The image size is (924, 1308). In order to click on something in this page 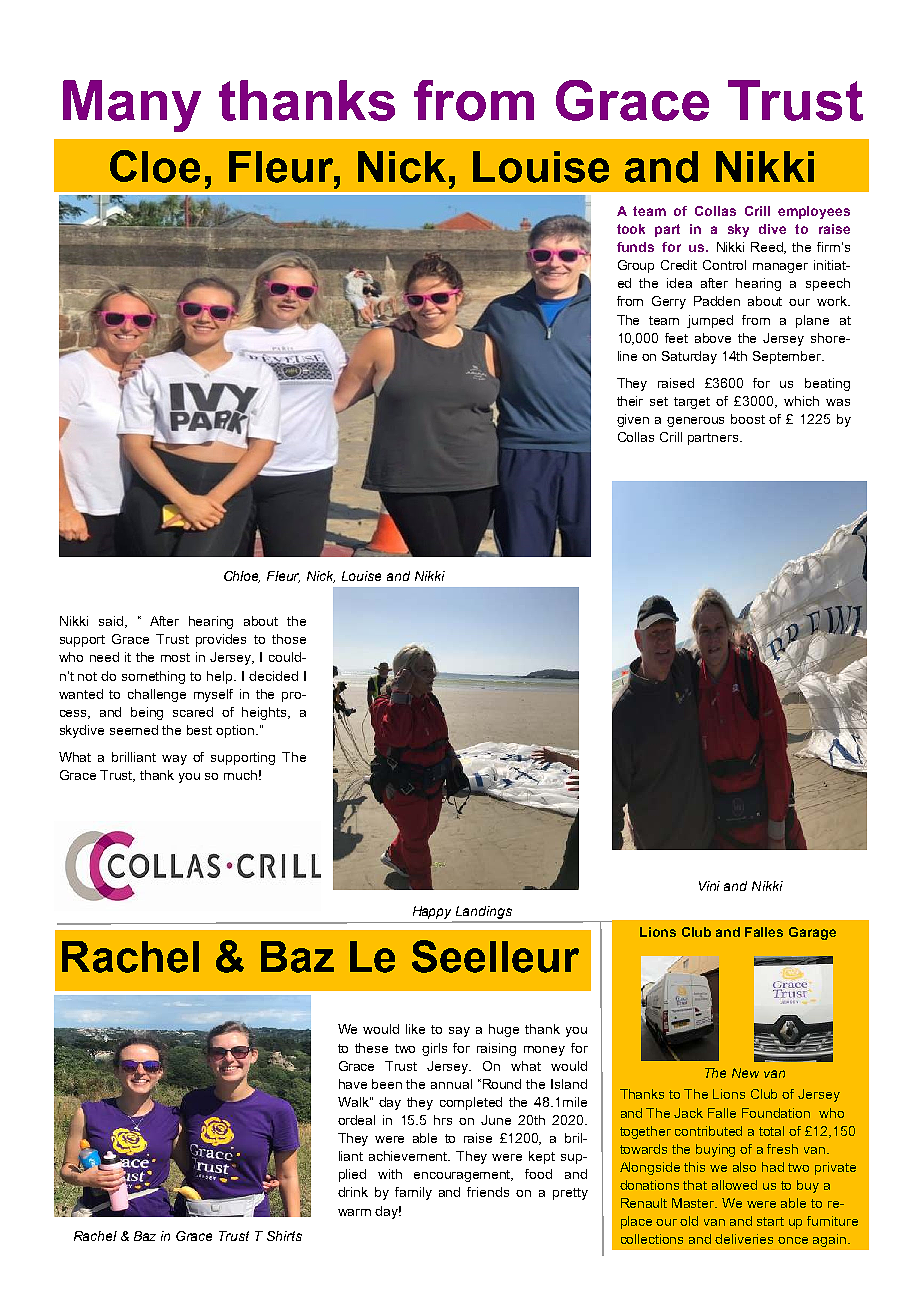, I will do `click(153, 677)`.
